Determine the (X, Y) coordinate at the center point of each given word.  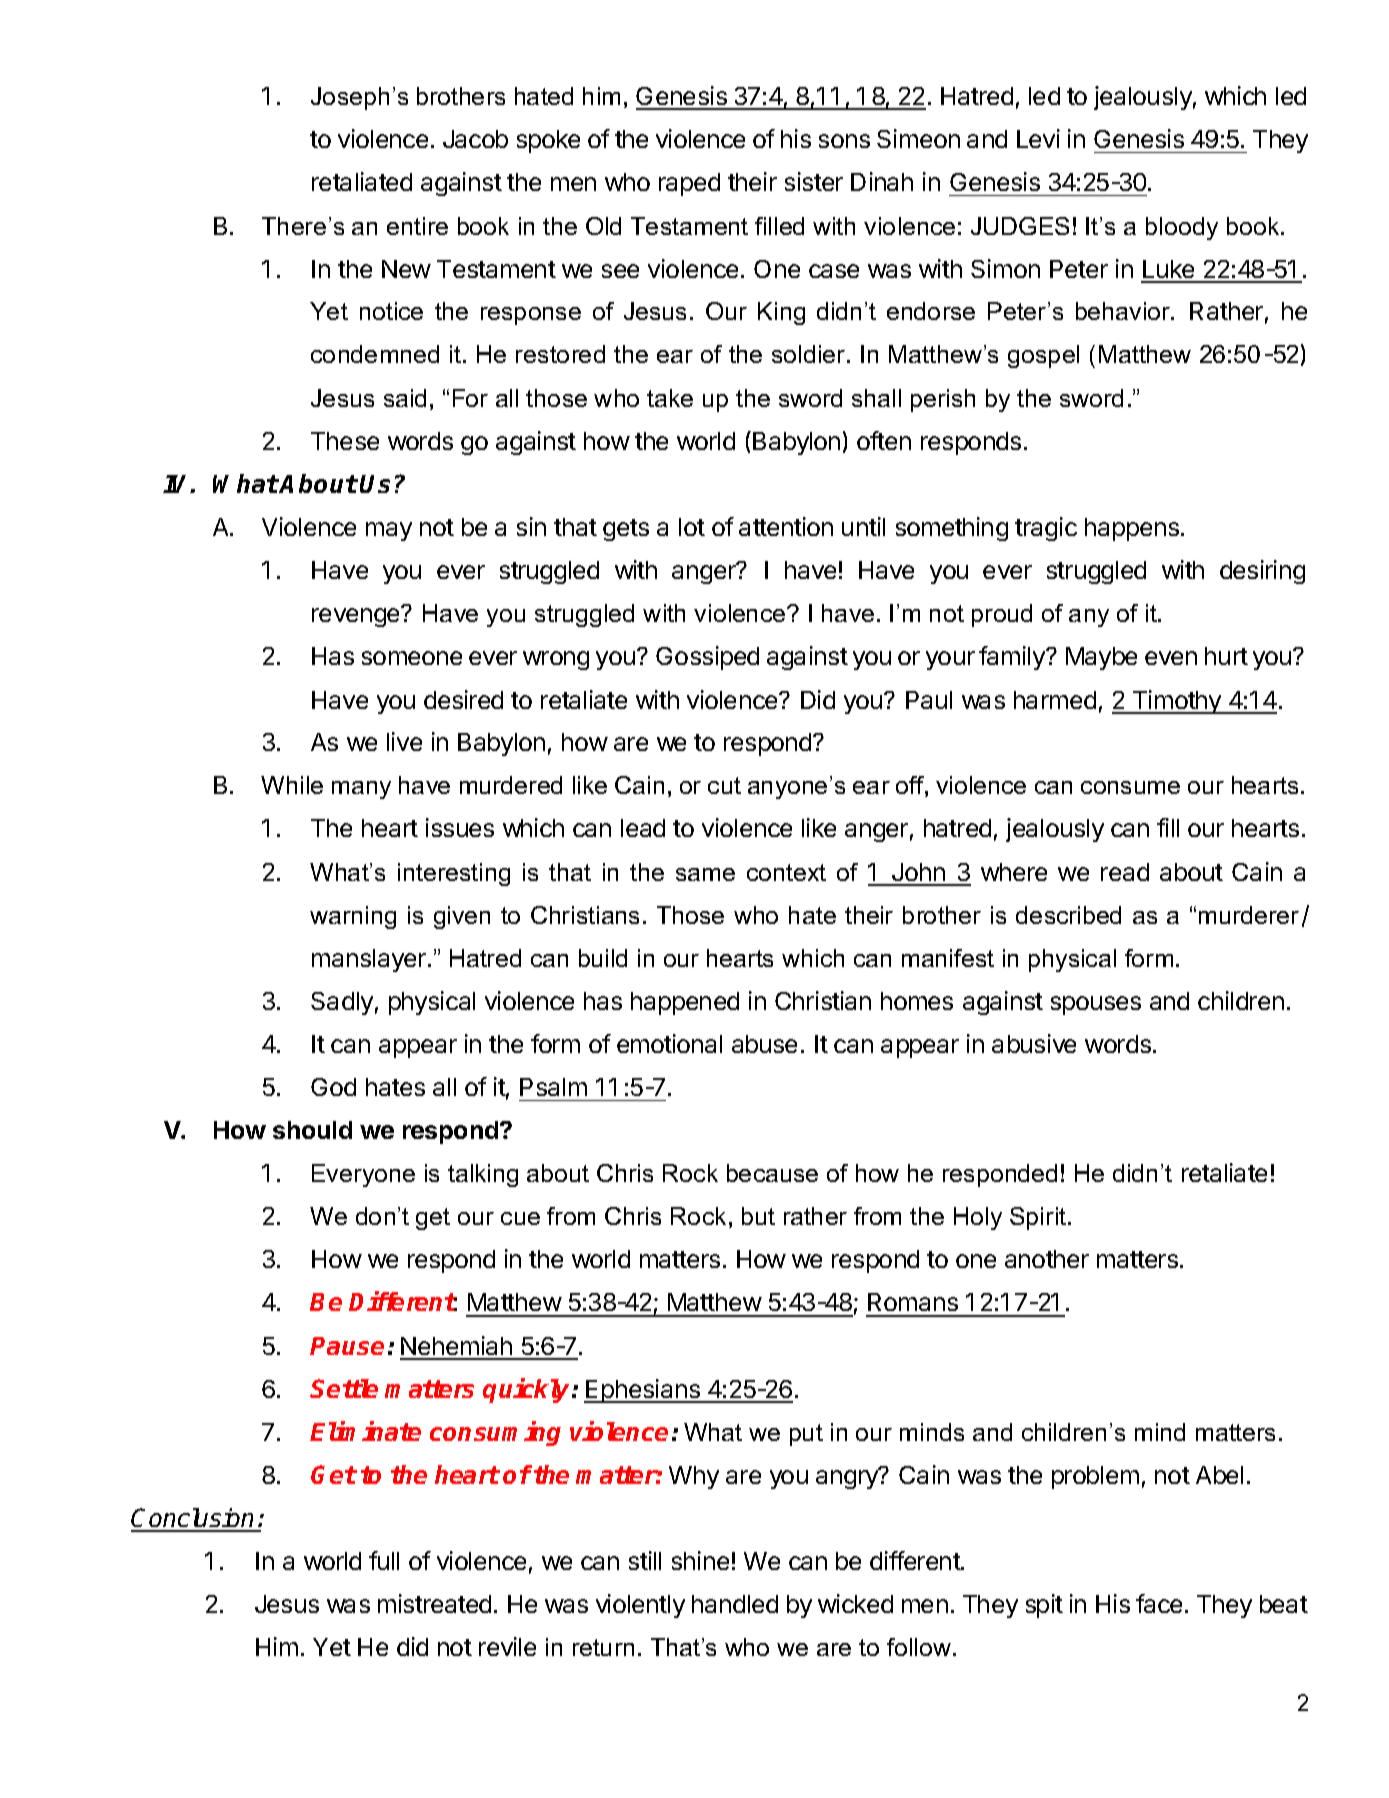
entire (417, 226)
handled (735, 1604)
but (758, 1216)
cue (520, 1218)
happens (1132, 529)
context (786, 872)
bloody (1182, 228)
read (1125, 872)
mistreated (434, 1603)
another (1047, 1259)
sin (531, 526)
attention (786, 526)
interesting (454, 874)
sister (814, 181)
